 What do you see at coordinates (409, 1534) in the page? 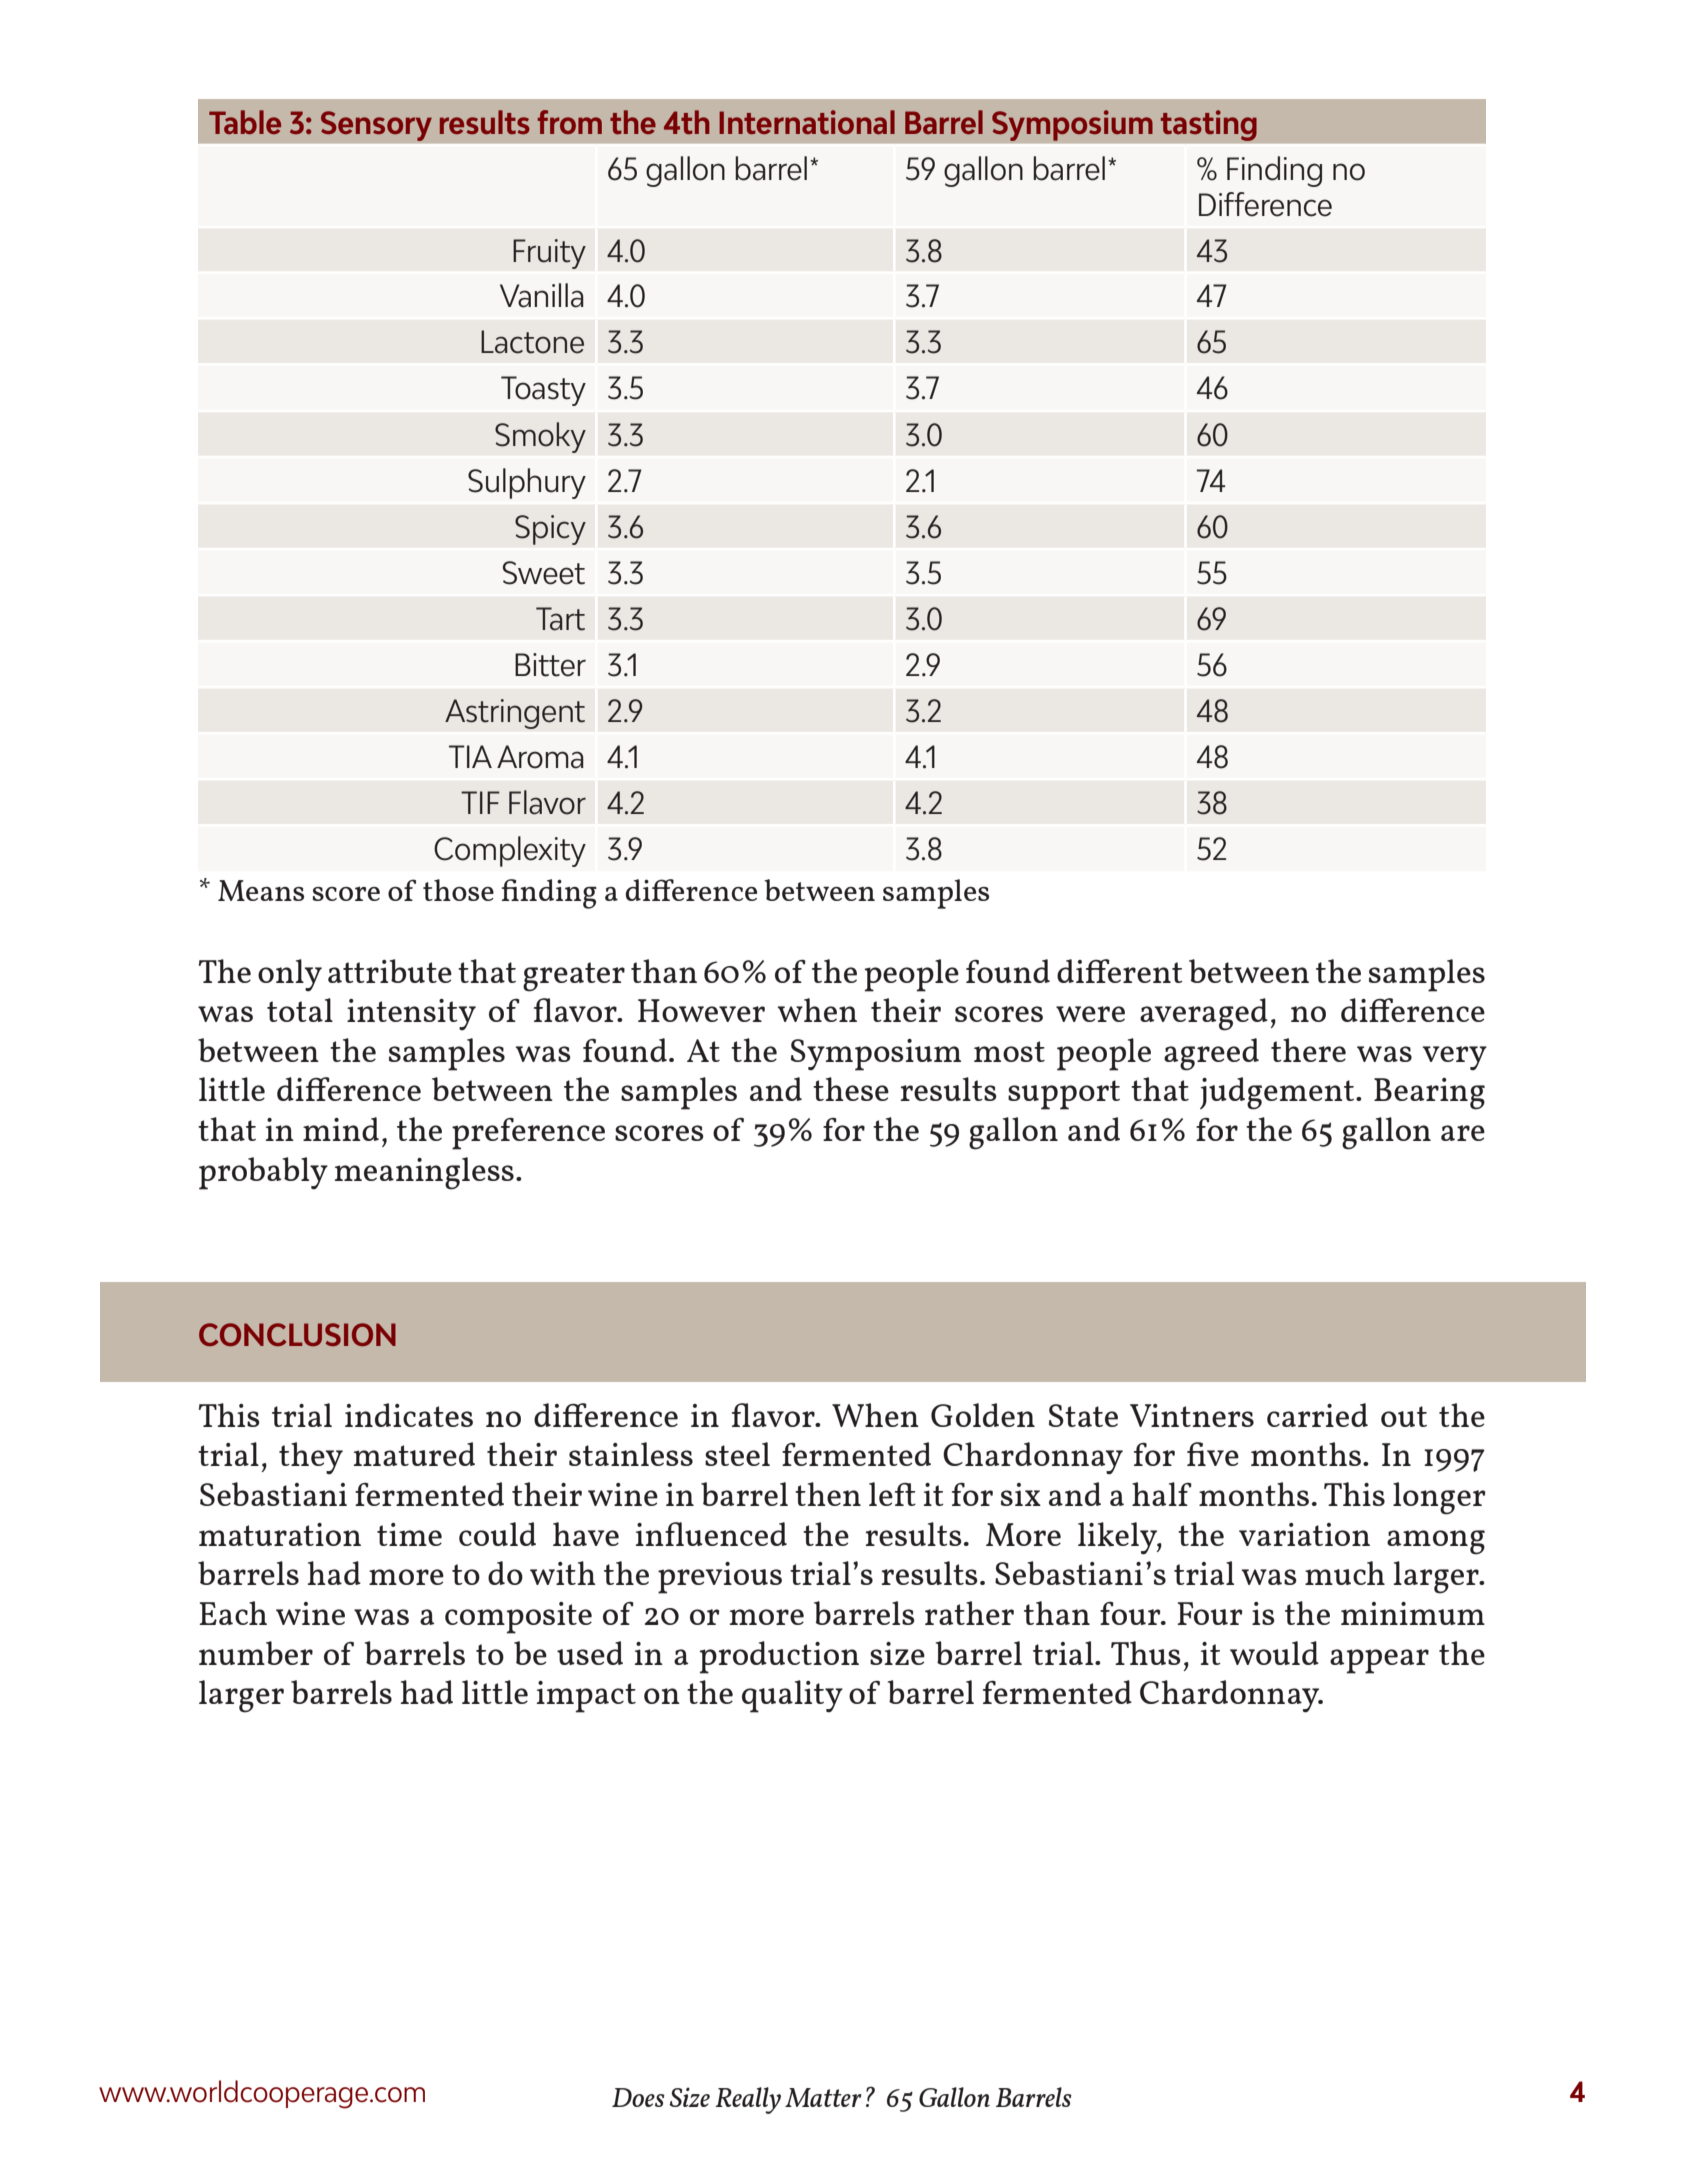
I see `time` at bounding box center [409, 1534].
